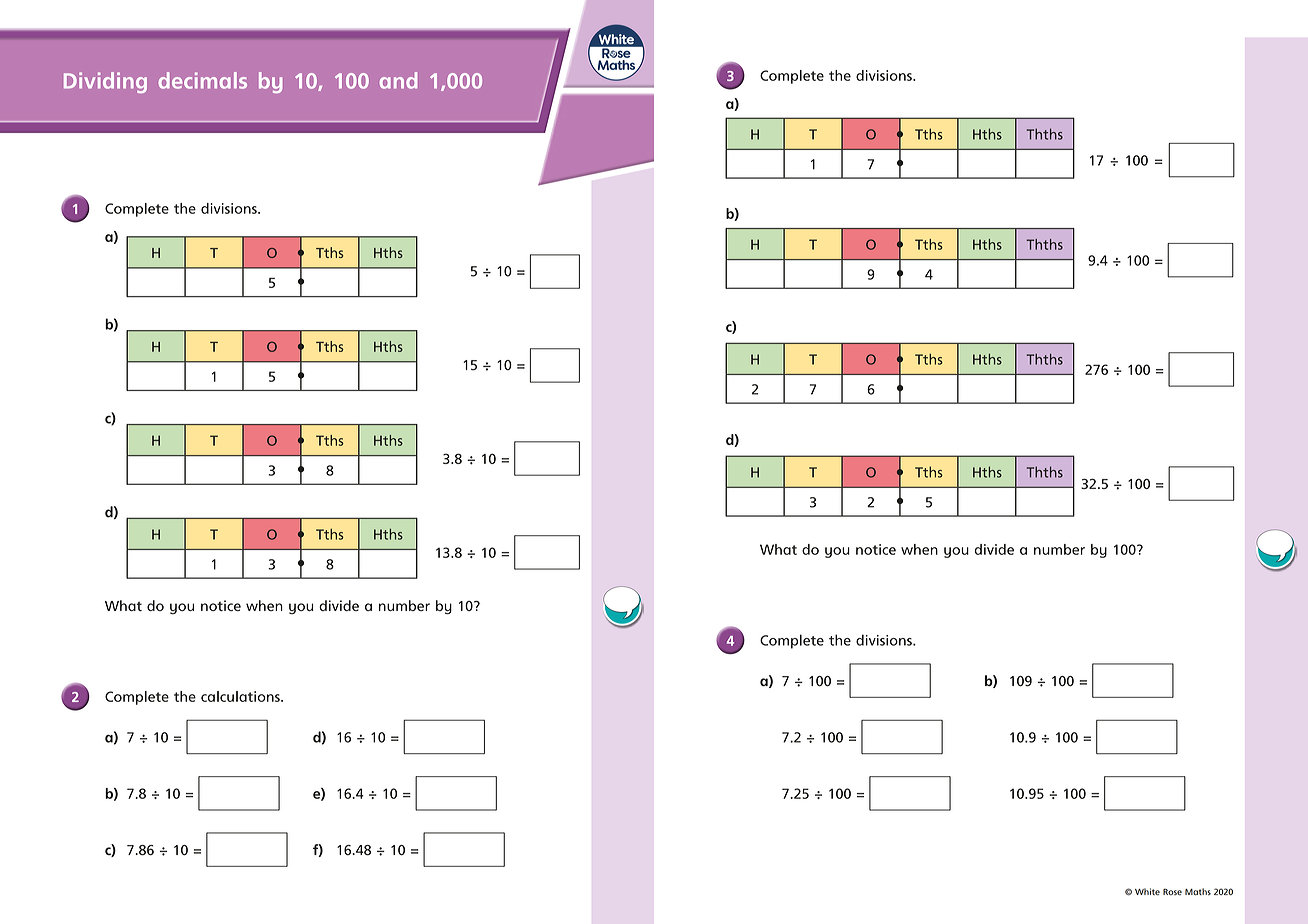 The image size is (1308, 924). What do you see at coordinates (1147, 891) in the document?
I see `White` at bounding box center [1147, 891].
